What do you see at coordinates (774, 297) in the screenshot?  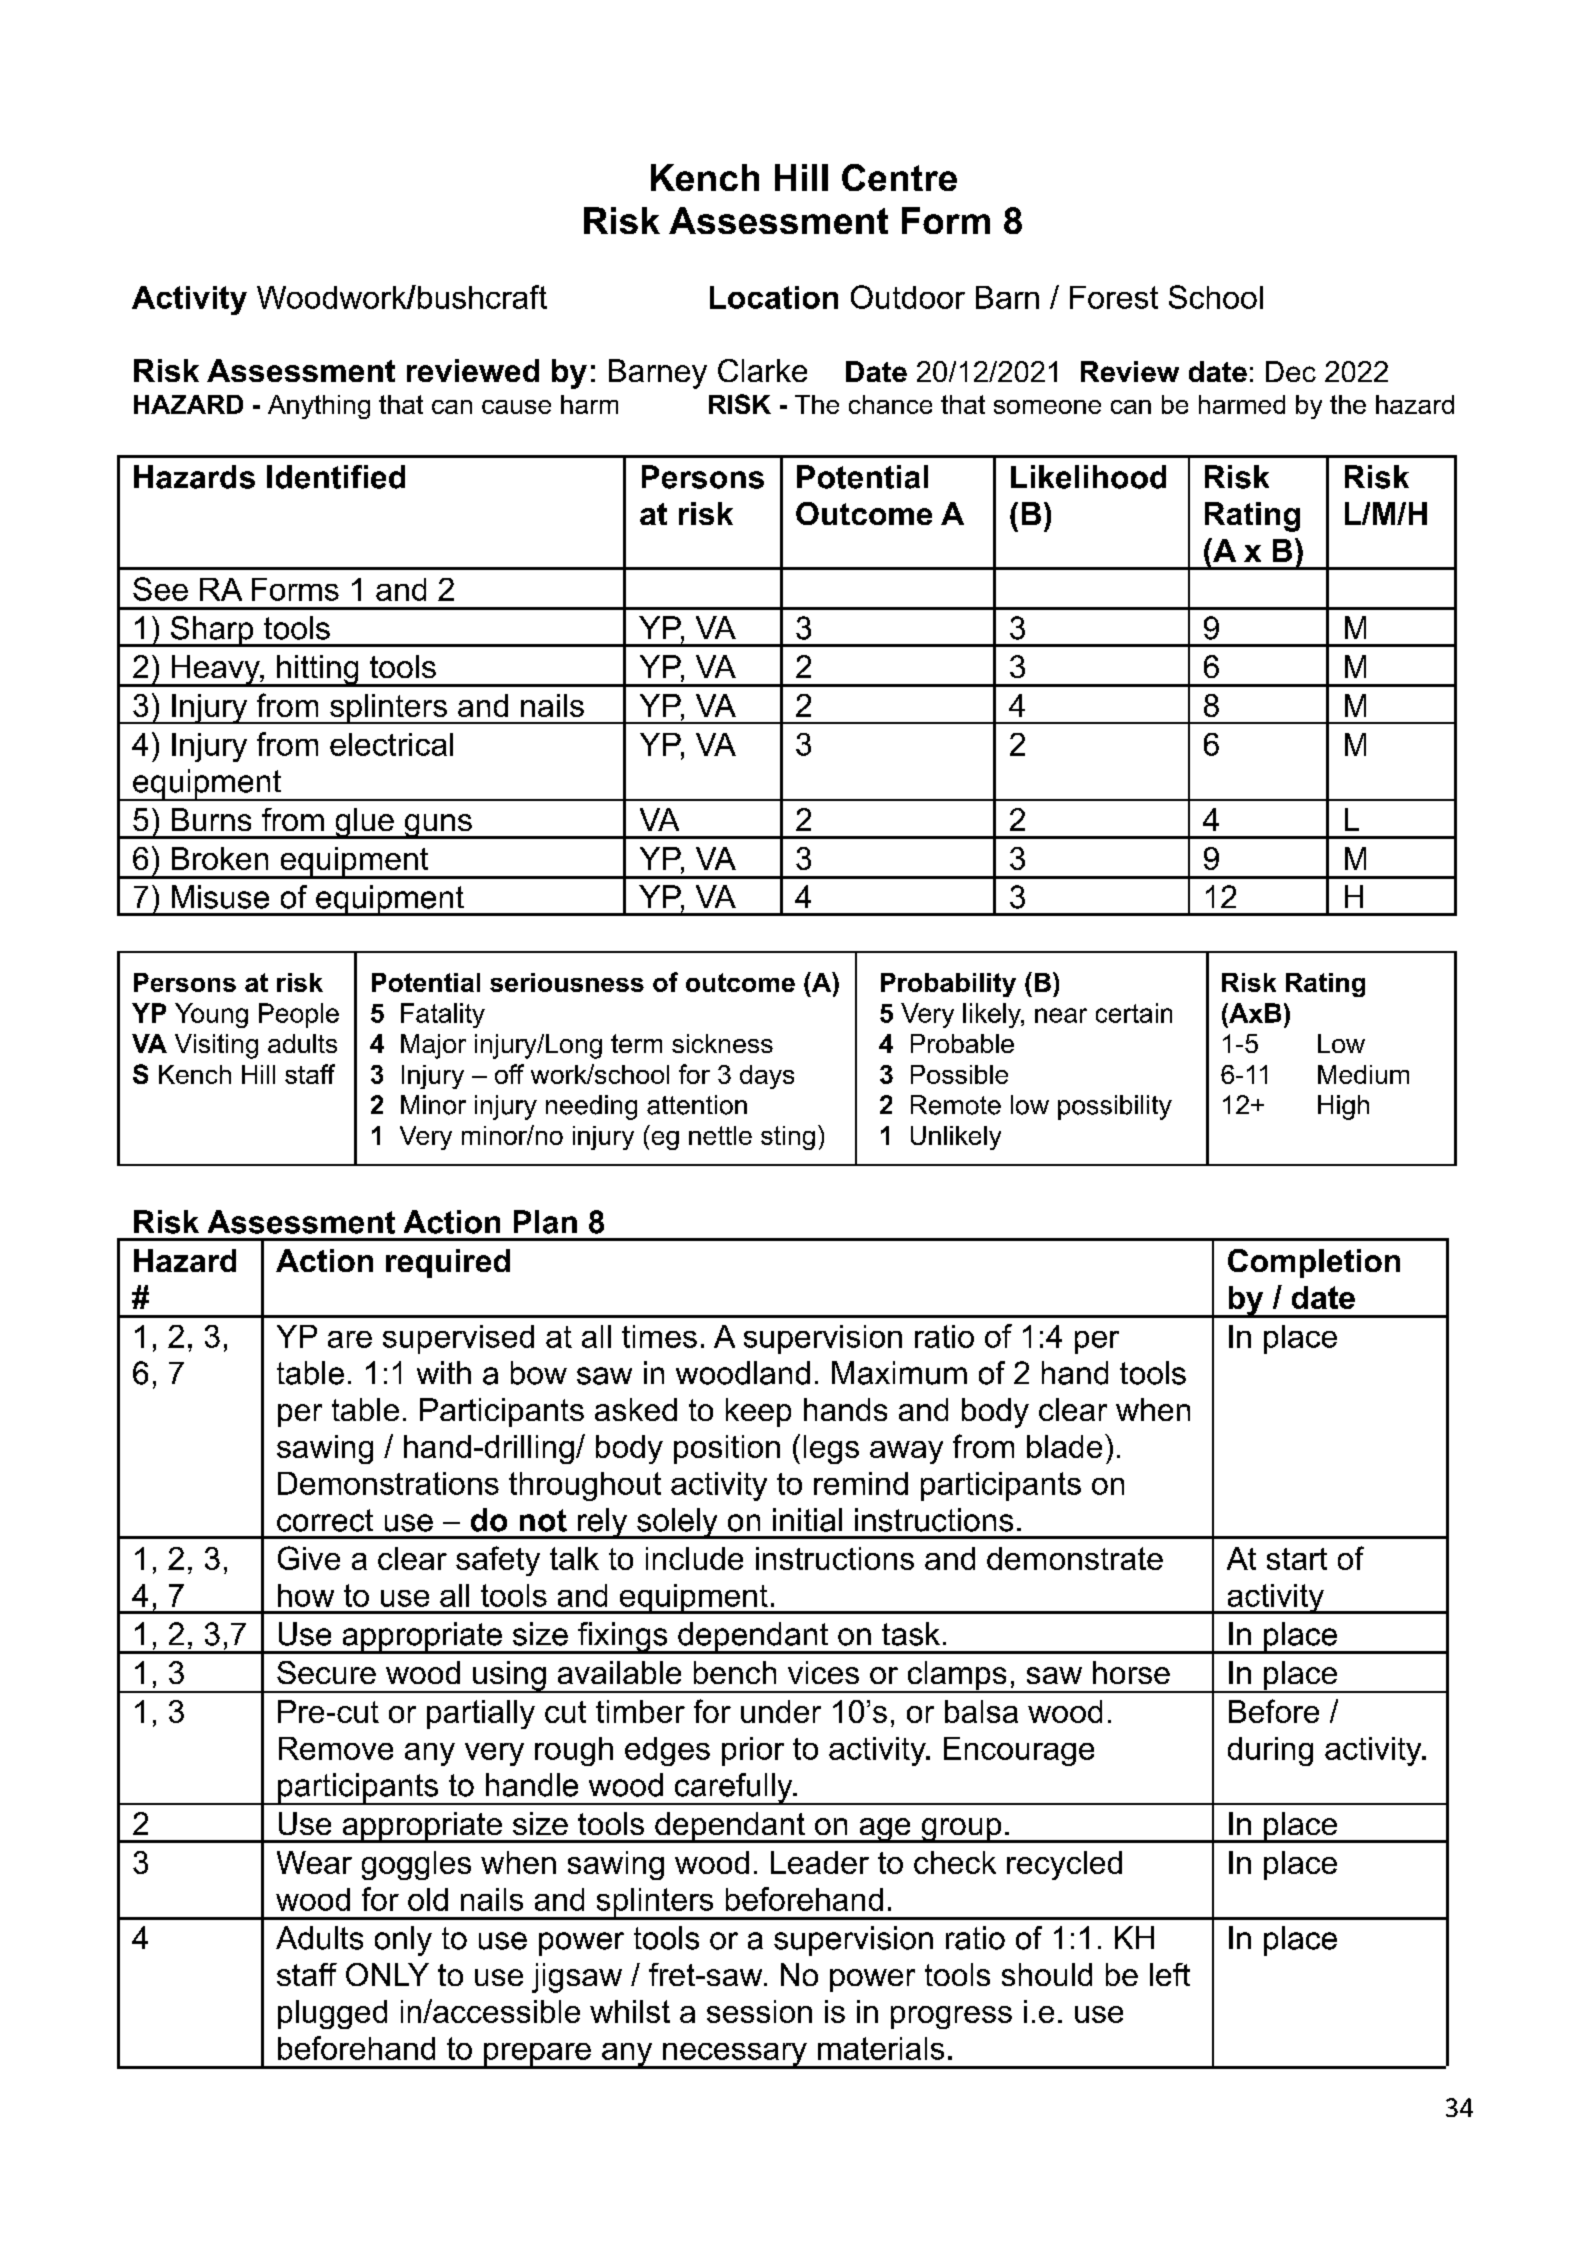 I see `Location` at bounding box center [774, 297].
